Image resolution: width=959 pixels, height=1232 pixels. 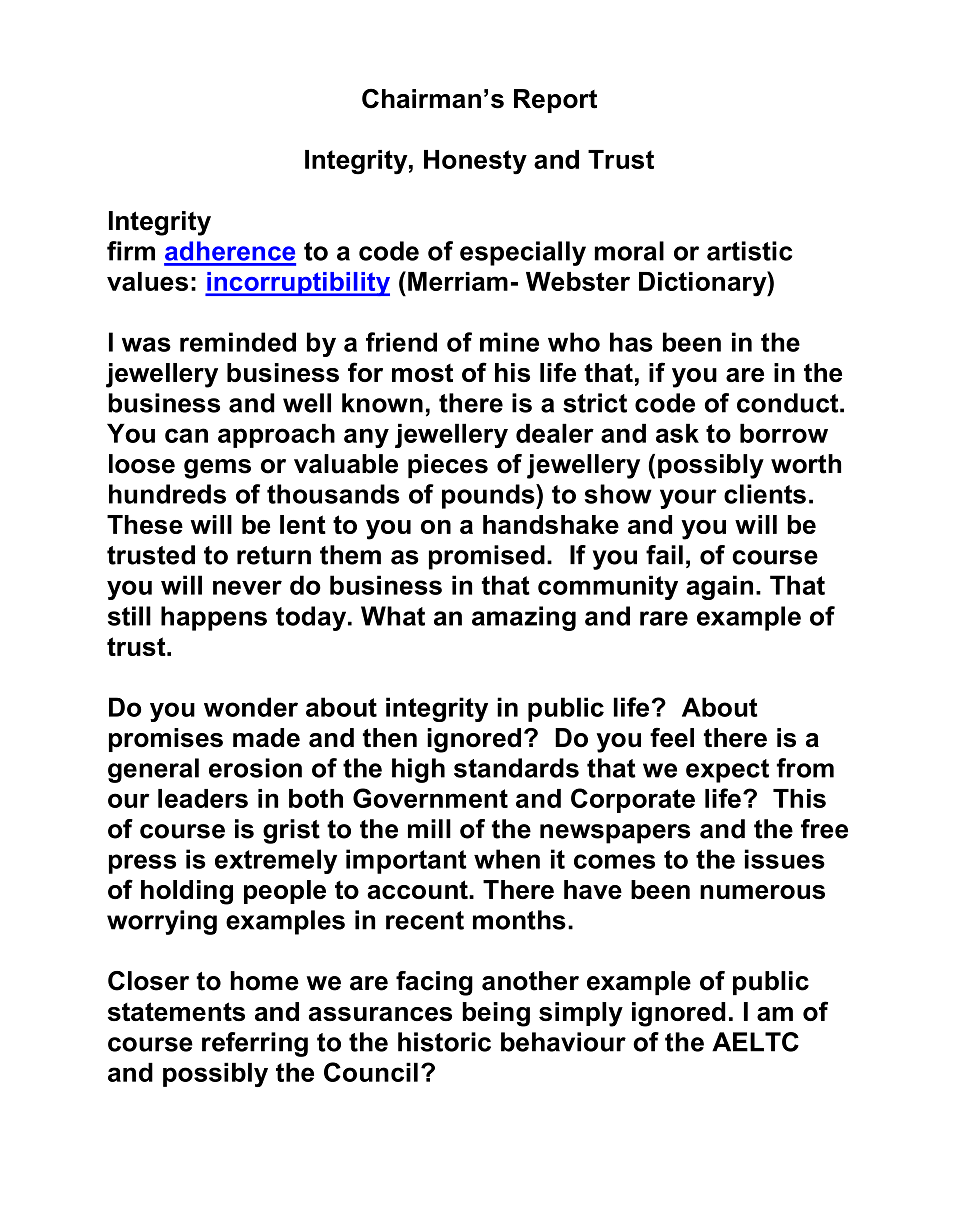 I want to click on never, so click(x=247, y=587).
